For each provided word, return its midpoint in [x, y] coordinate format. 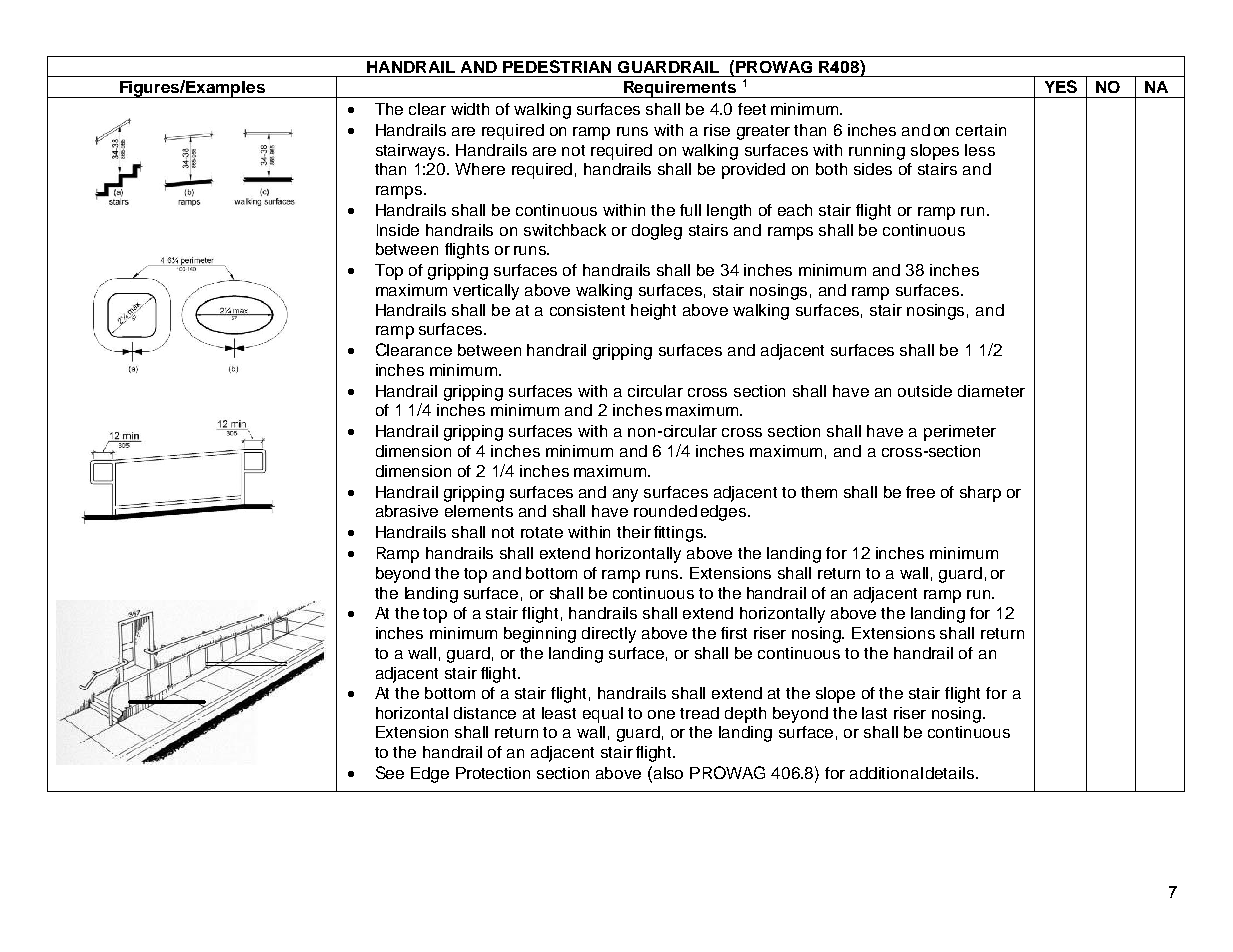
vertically [486, 292]
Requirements [680, 89]
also [667, 772]
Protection [493, 773]
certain [981, 130]
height [653, 312]
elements [479, 511]
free [920, 492]
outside [925, 391]
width [470, 109]
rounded [665, 511]
